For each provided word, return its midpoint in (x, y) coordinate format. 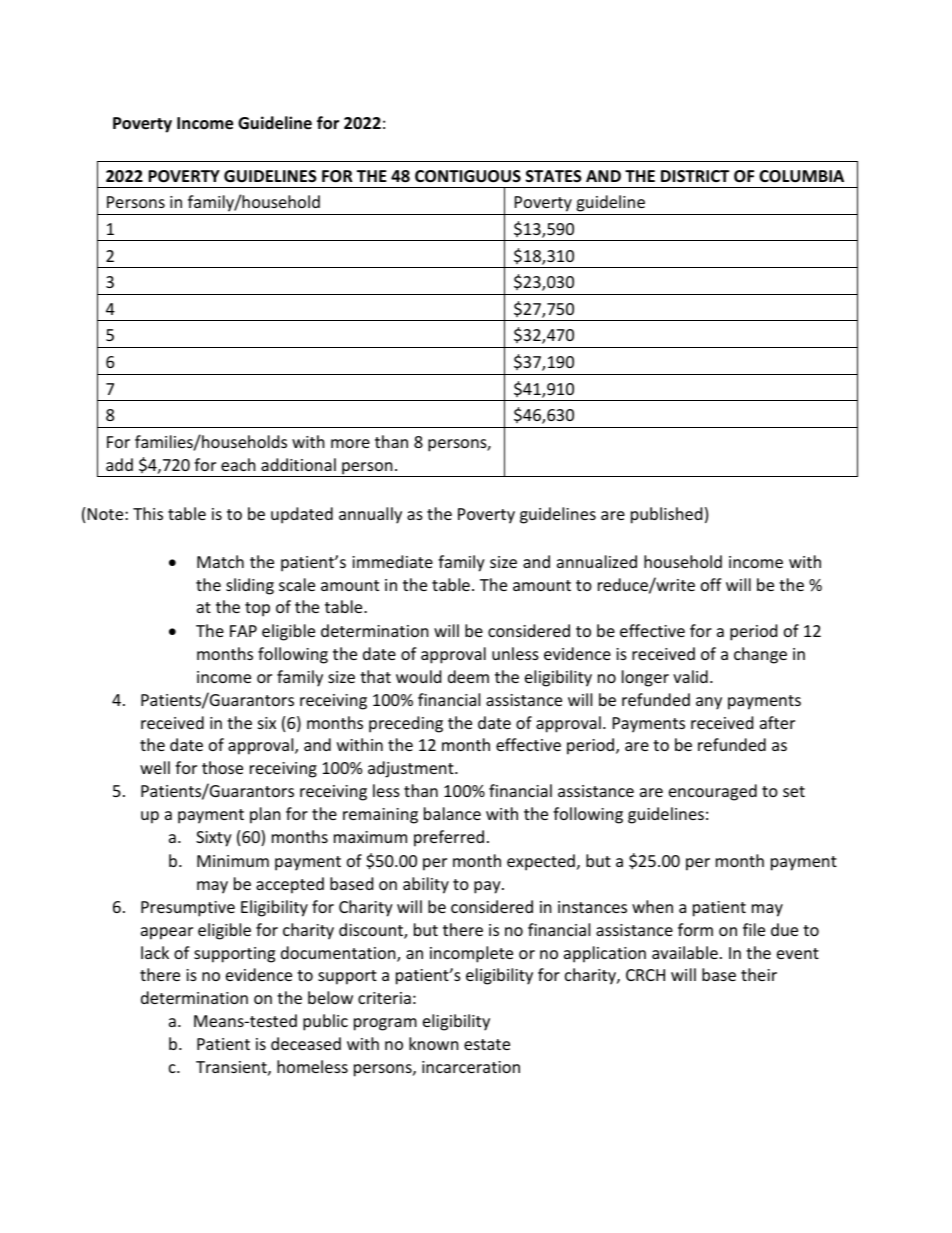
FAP (243, 631)
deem (468, 676)
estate (487, 1044)
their (759, 974)
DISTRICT (695, 176)
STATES (554, 176)
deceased (306, 1043)
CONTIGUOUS (468, 176)
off (711, 584)
